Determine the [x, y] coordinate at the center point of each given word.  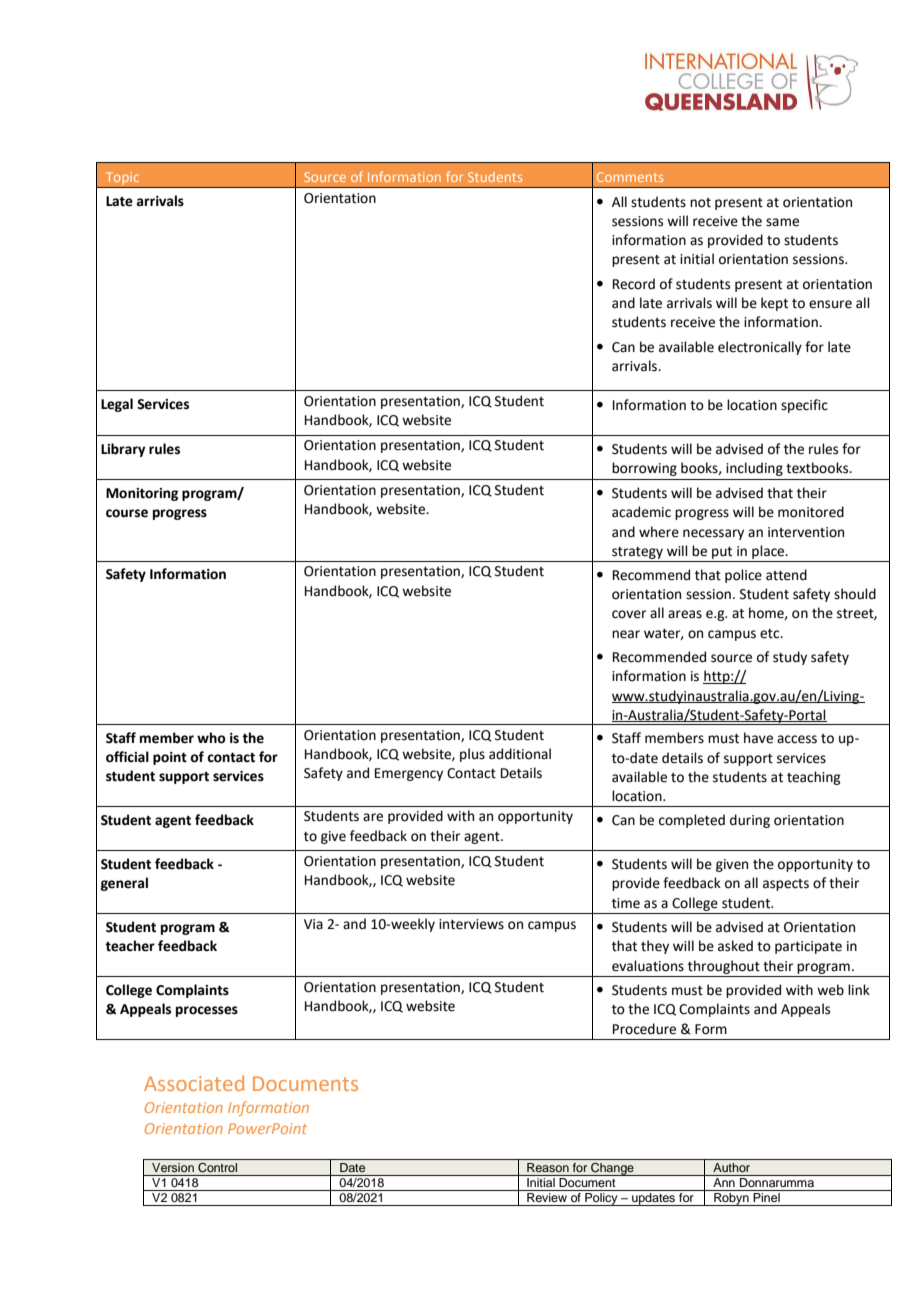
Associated [194, 1083]
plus [472, 755]
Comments [630, 177]
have [758, 738]
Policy [601, 1199]
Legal [117, 405]
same [782, 222]
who [211, 738]
